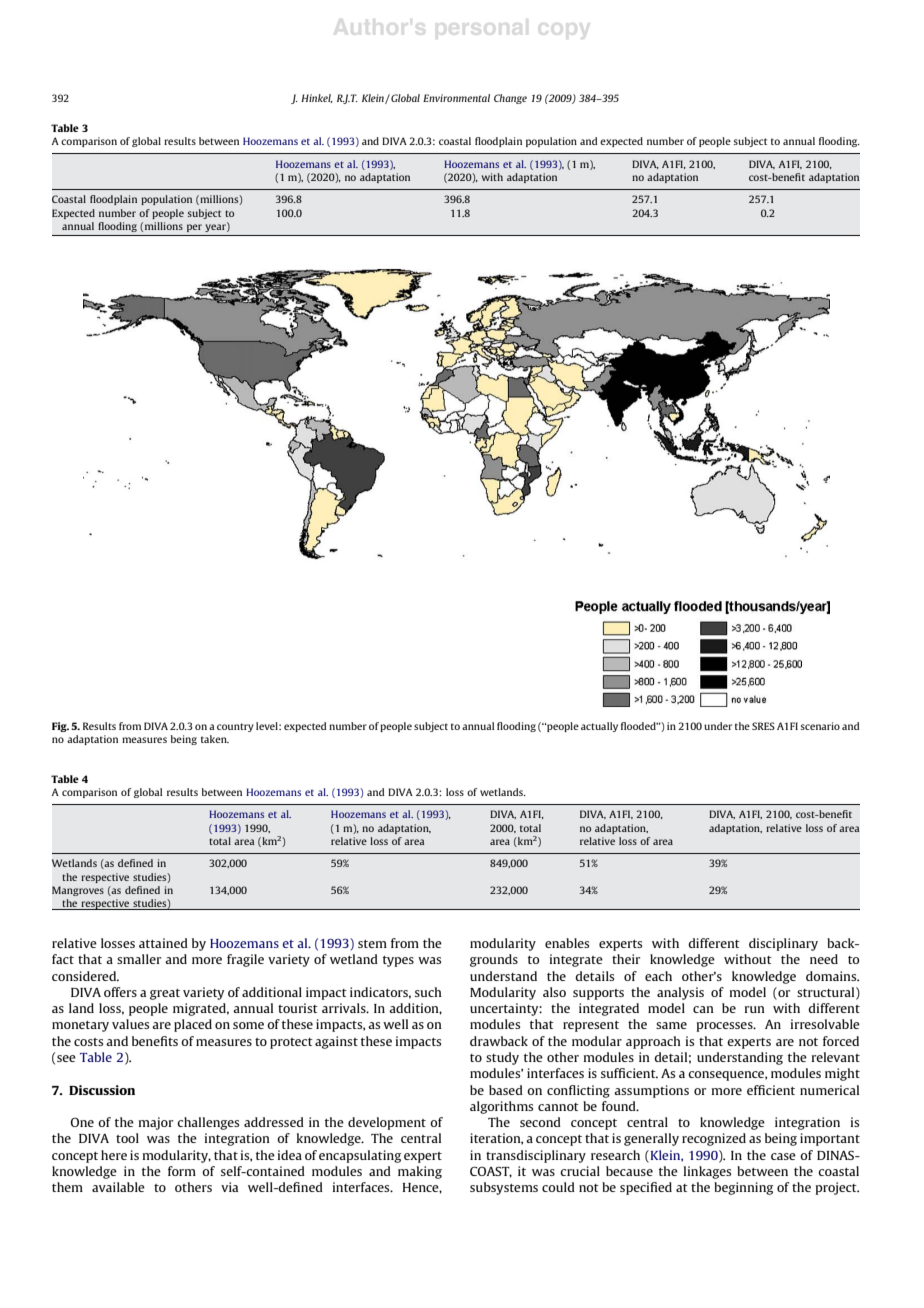 The height and width of the document is (1308, 924). What do you see at coordinates (420, 1172) in the document?
I see `making` at bounding box center [420, 1172].
